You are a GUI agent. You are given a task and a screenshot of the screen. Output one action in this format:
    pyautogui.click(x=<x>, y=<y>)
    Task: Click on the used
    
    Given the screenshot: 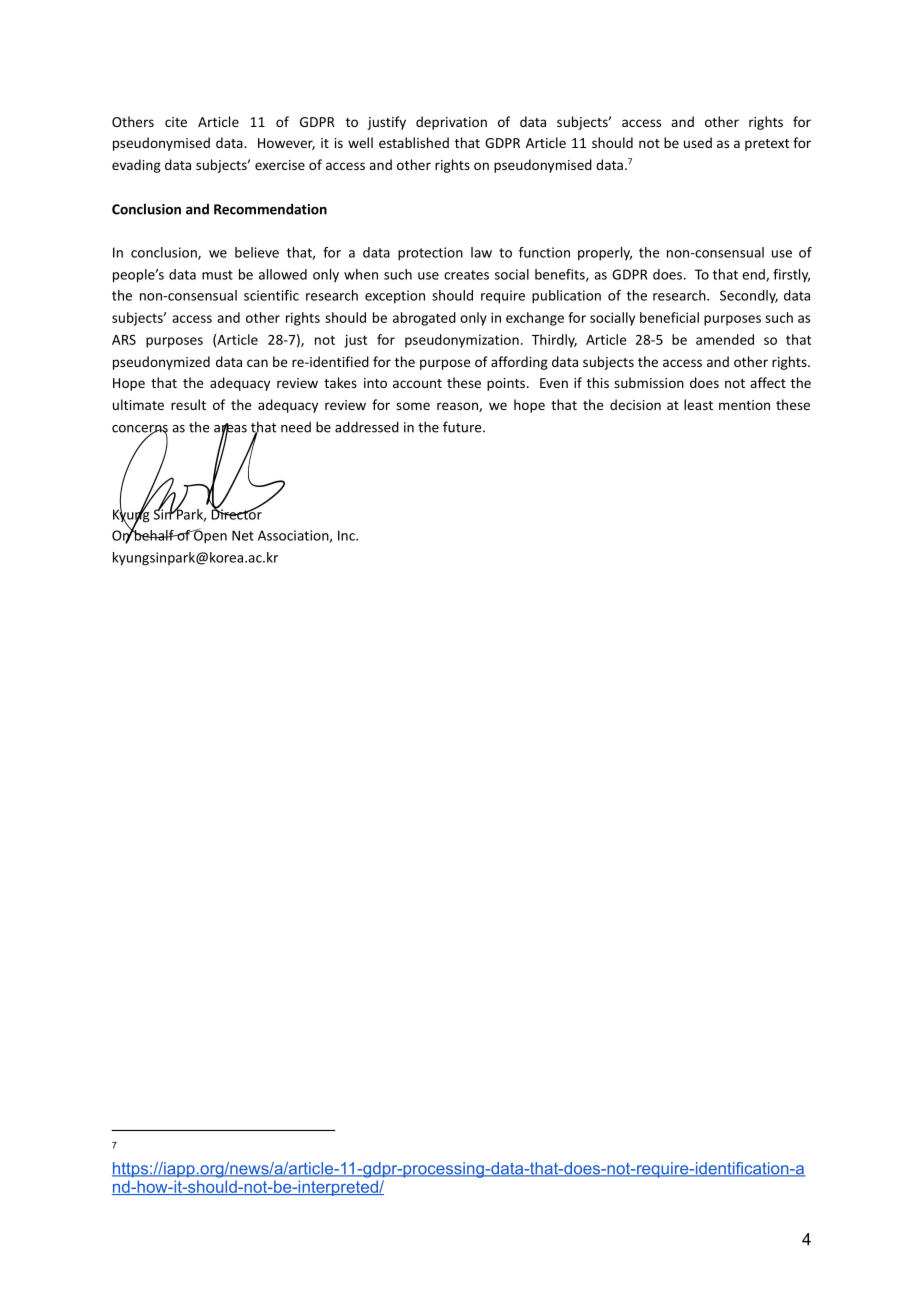 What is the action you would take?
    pyautogui.click(x=698, y=142)
